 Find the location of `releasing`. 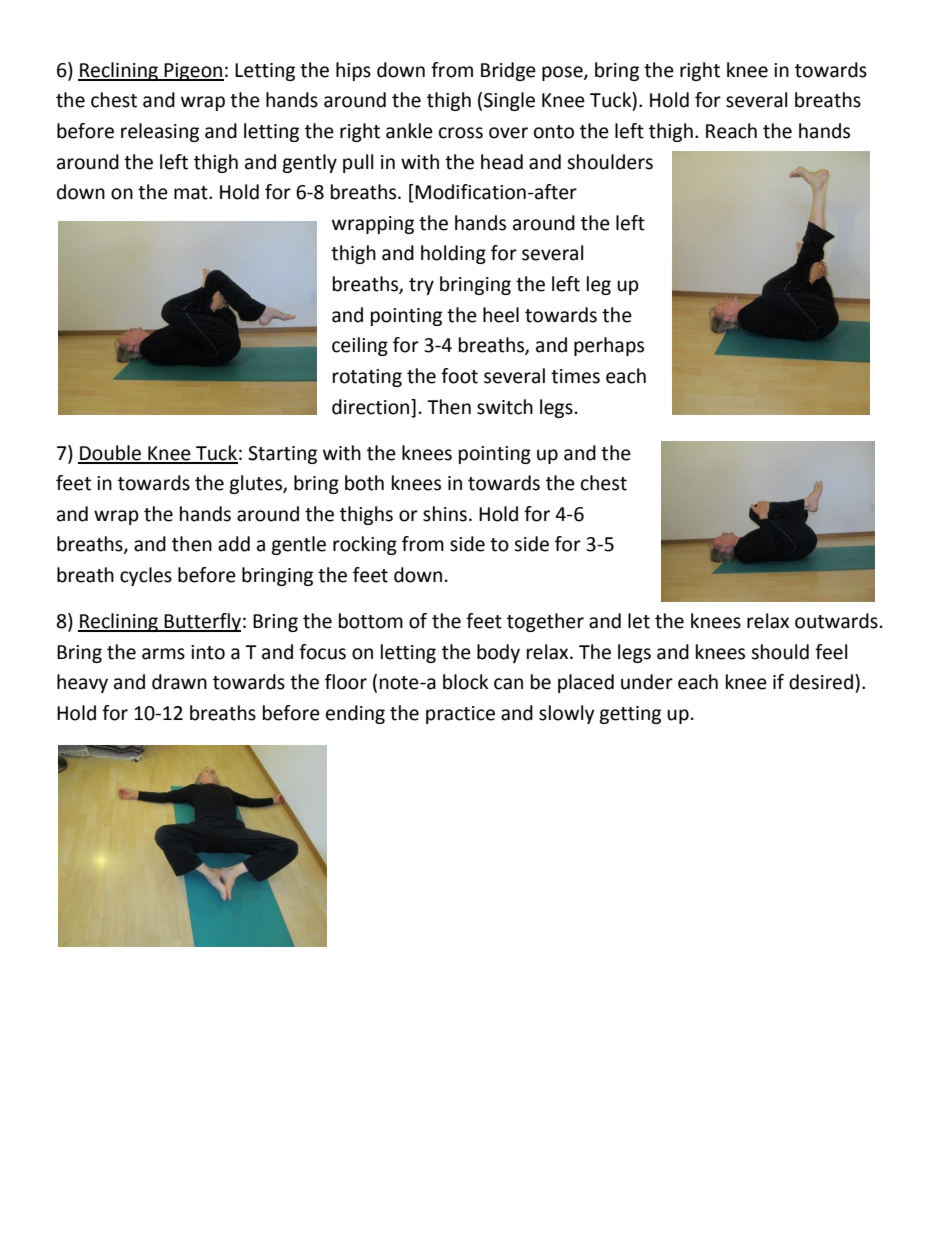

releasing is located at coordinates (160, 132).
